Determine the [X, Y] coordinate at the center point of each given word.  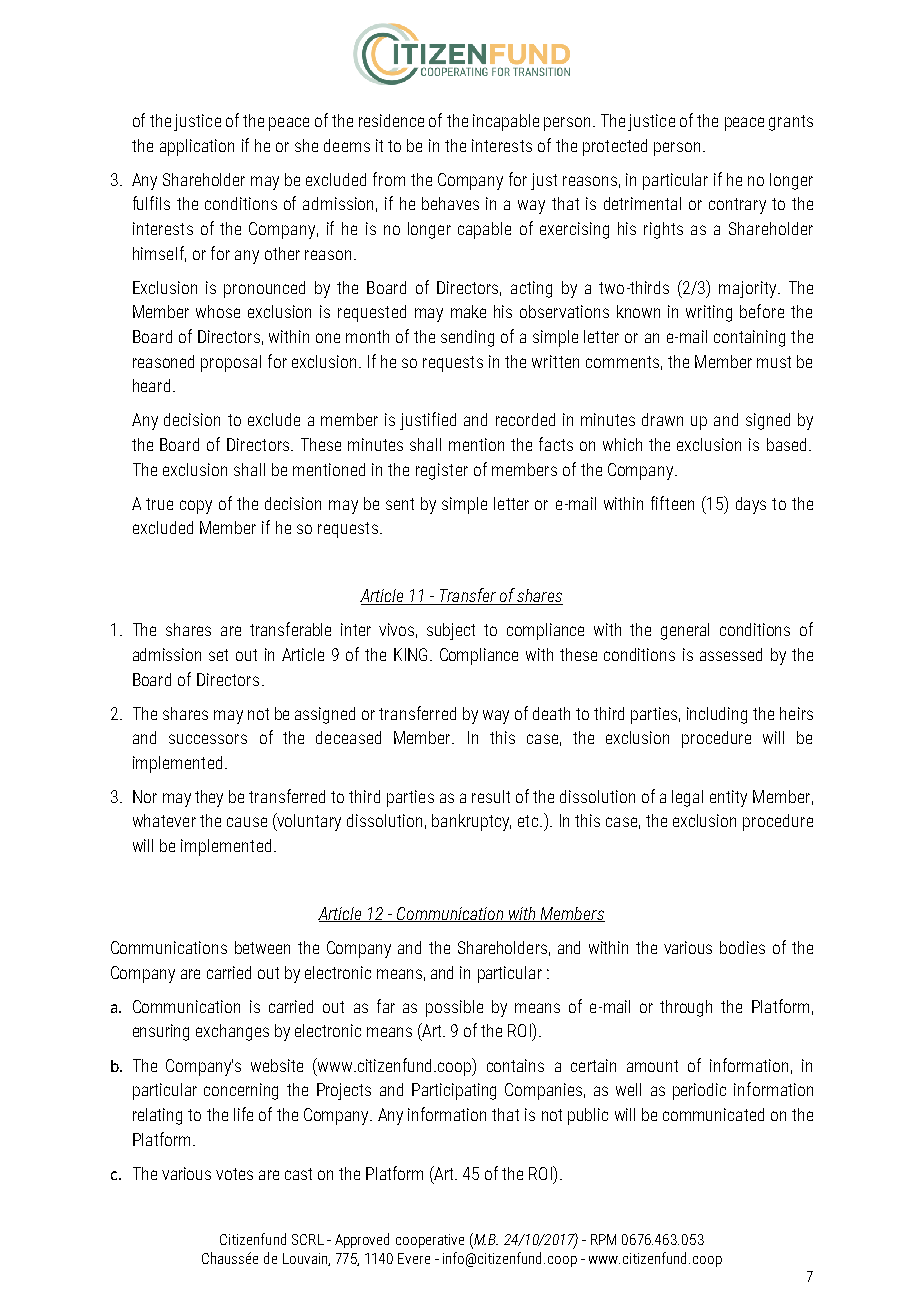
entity [728, 798]
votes [234, 1174]
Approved [362, 1240]
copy [196, 507]
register [442, 471]
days [751, 505]
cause [247, 822]
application [197, 147]
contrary [737, 206]
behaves [450, 203]
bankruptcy [471, 822]
